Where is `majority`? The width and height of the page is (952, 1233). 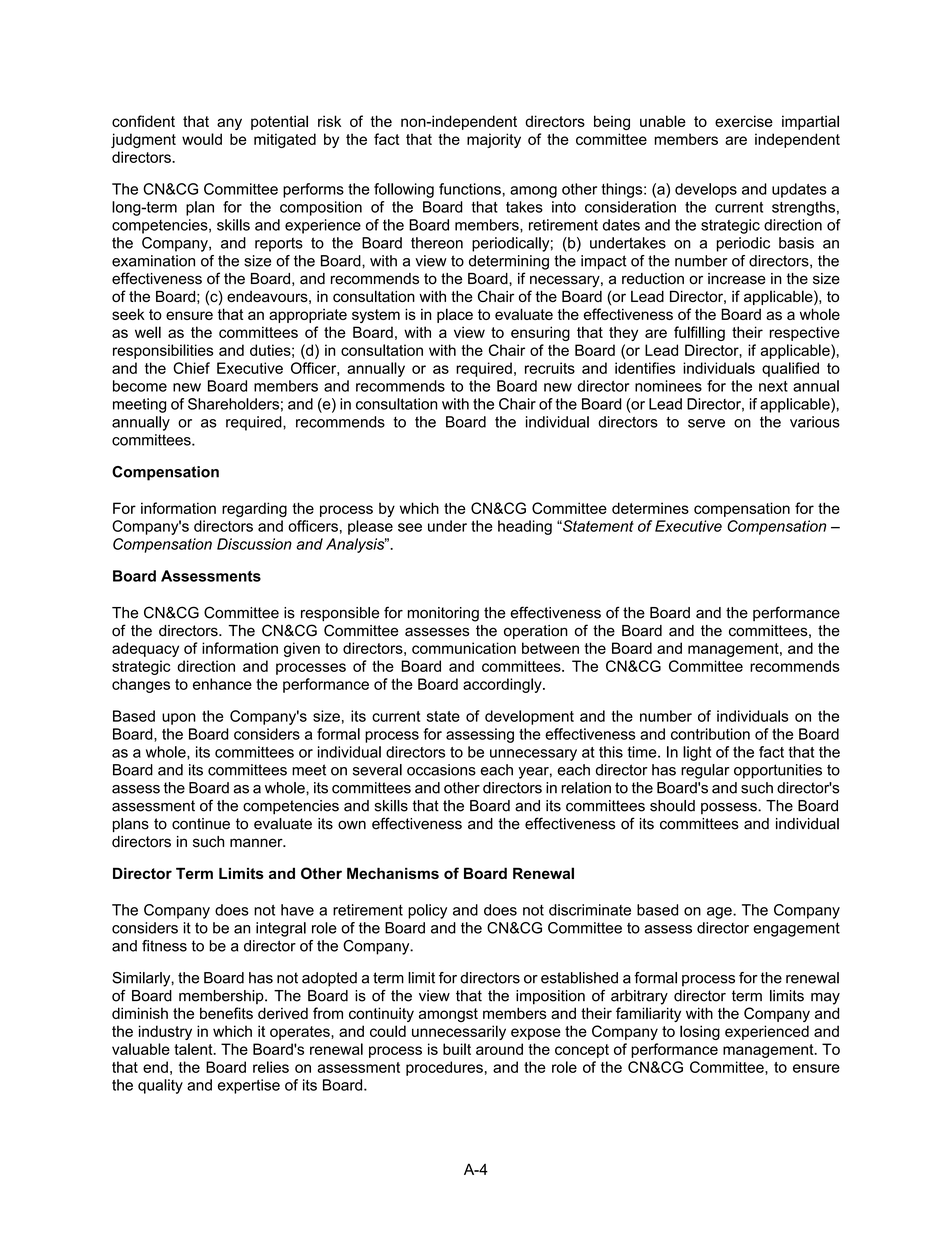
majority is located at coordinates (494, 140).
